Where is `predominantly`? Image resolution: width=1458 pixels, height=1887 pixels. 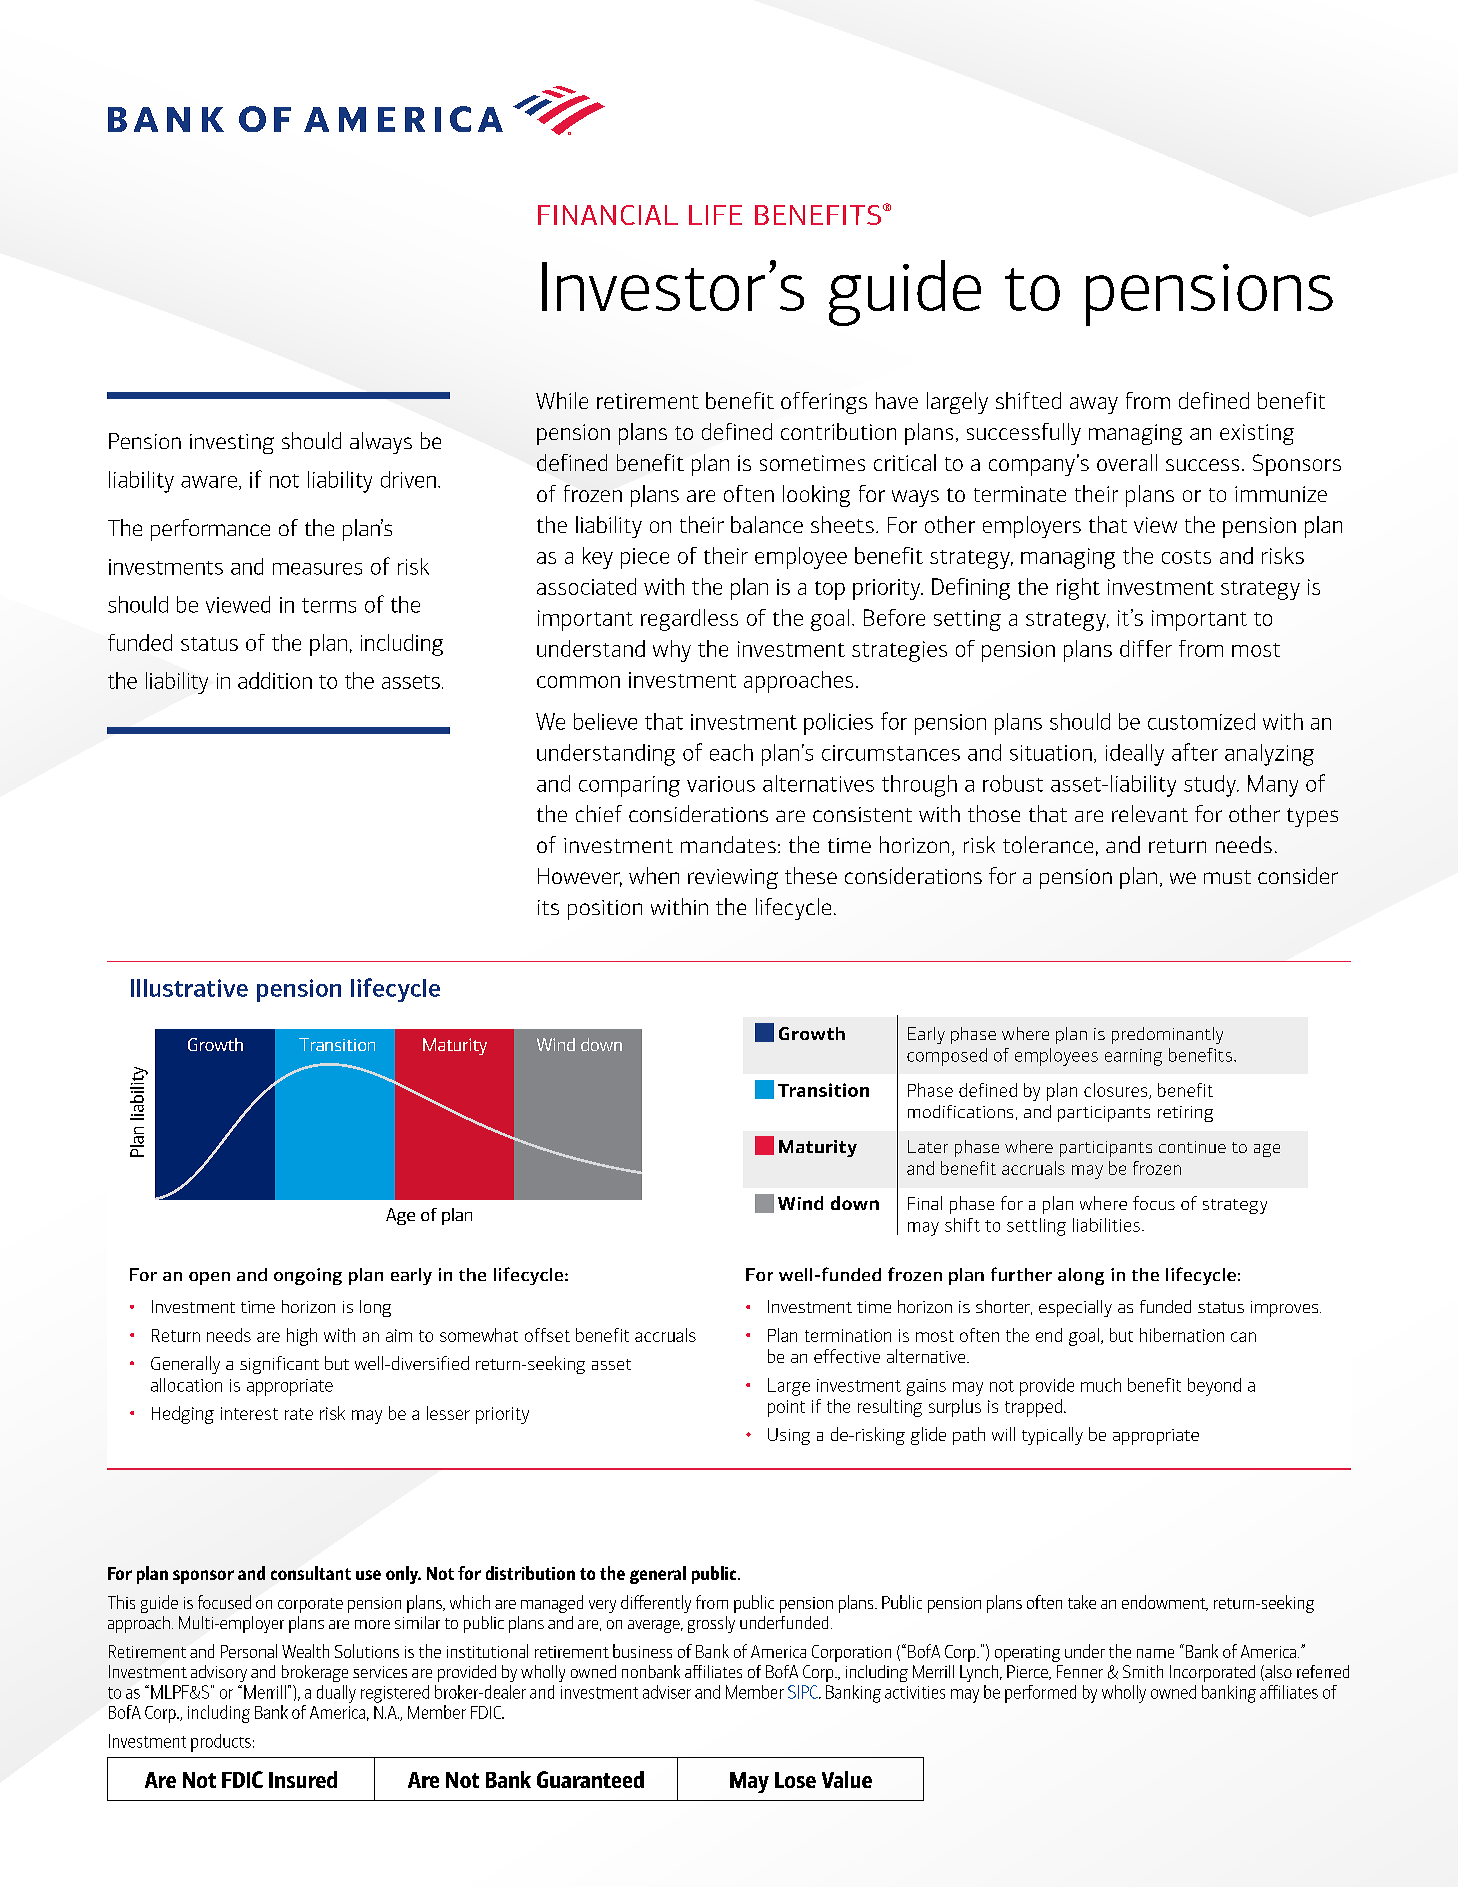 predominantly is located at coordinates (1167, 1035).
